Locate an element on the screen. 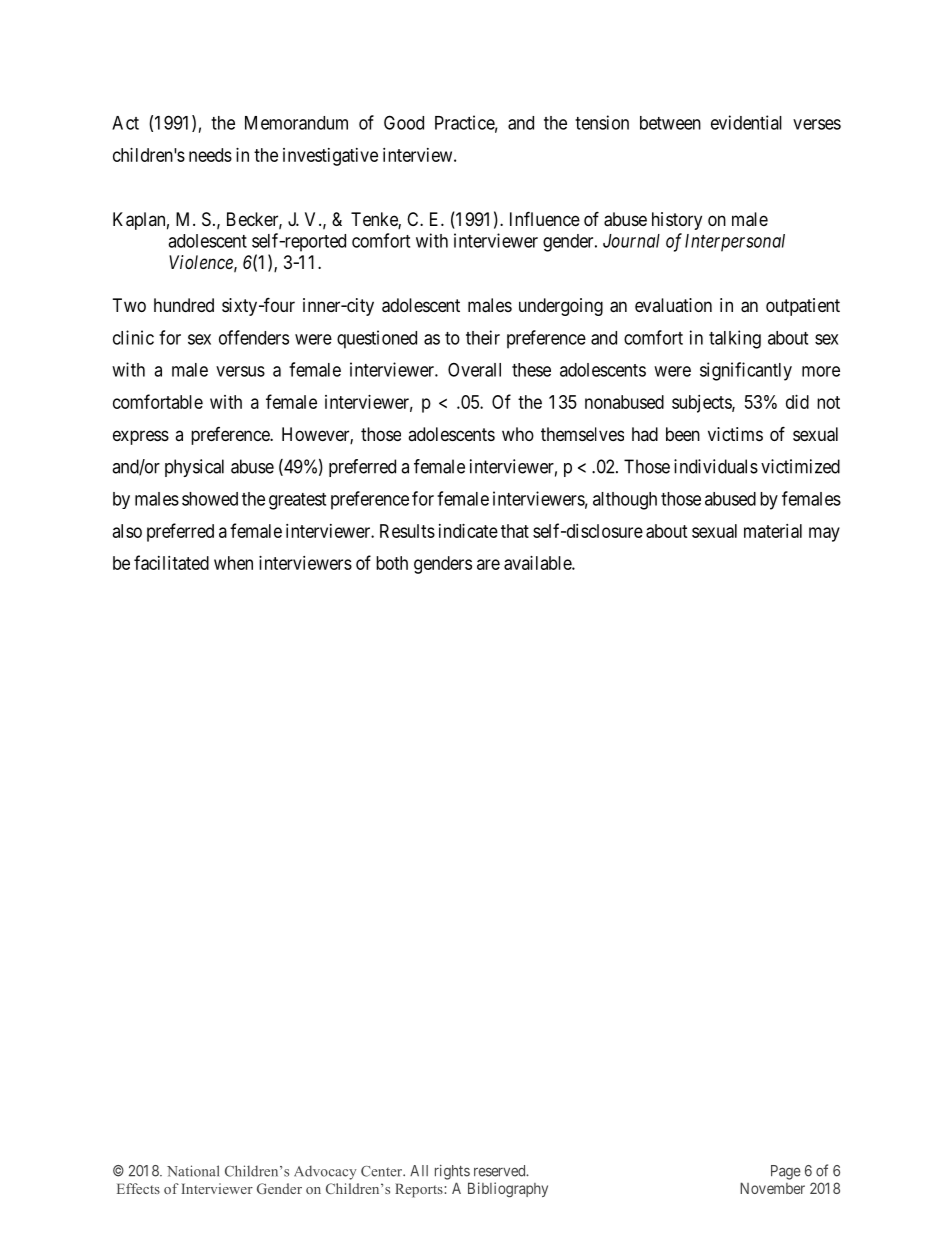 The image size is (952, 1233). needs is located at coordinates (210, 155).
